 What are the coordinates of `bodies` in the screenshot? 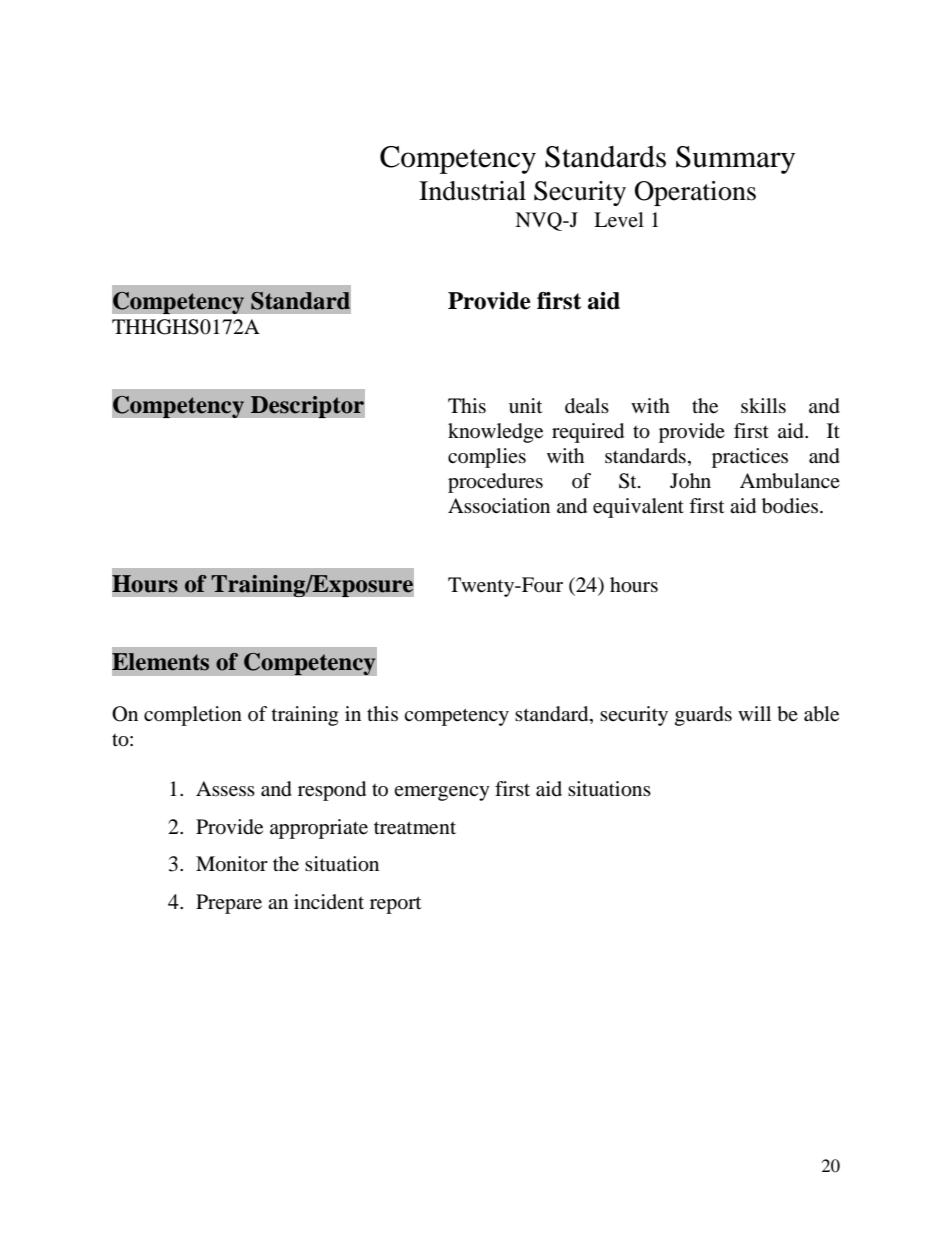 It's located at (791, 506).
